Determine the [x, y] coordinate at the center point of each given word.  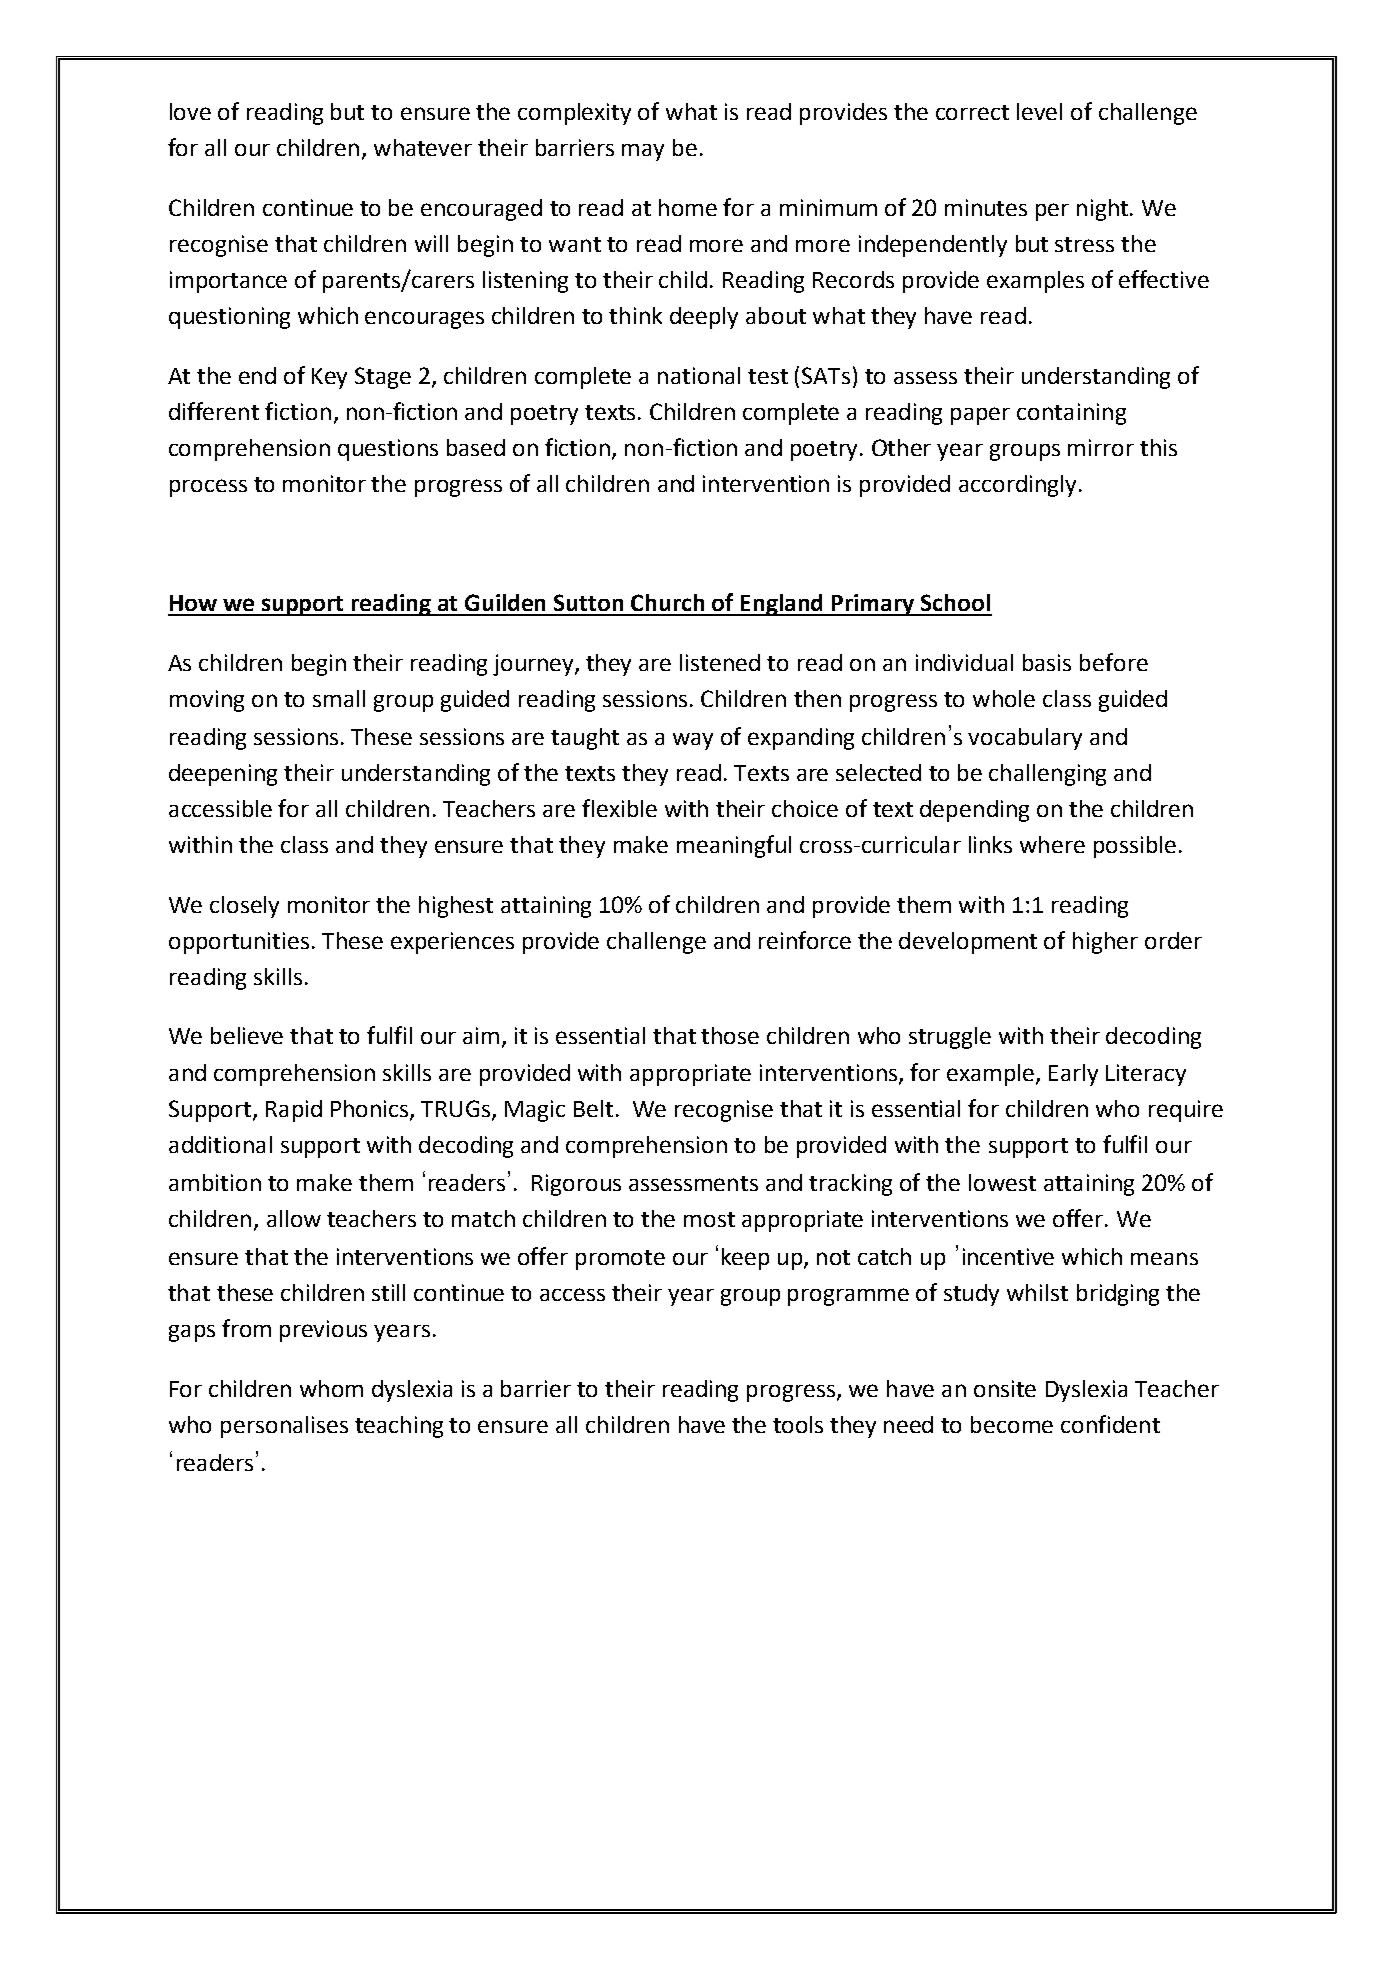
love [190, 111]
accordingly [1017, 486]
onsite [1005, 1388]
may [643, 152]
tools [798, 1424]
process [208, 488]
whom [331, 1388]
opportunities [239, 943]
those [730, 1035]
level [1039, 111]
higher [1105, 943]
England [782, 605]
